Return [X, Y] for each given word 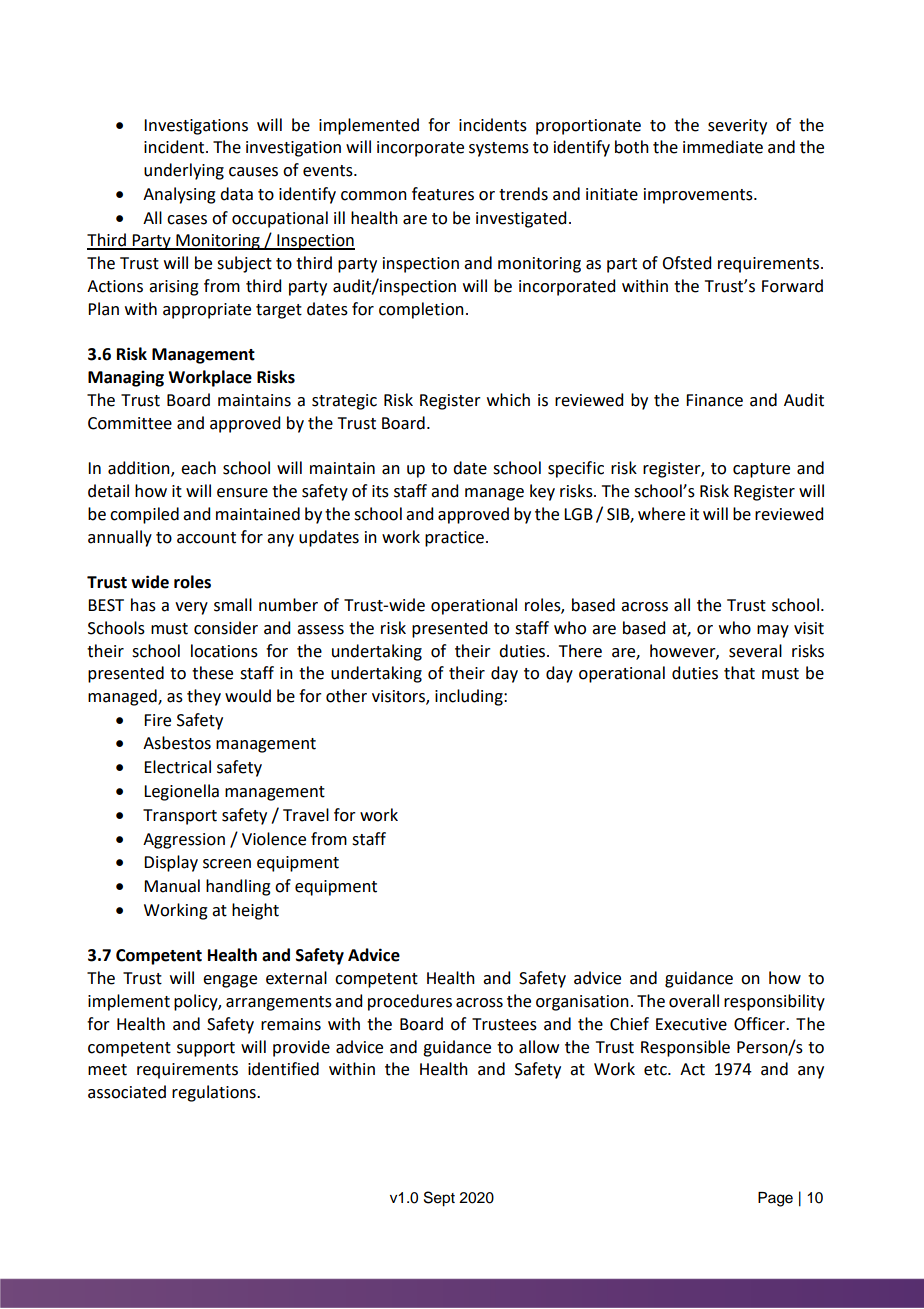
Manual [172, 886]
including [470, 697]
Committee [130, 423]
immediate [723, 147]
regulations [215, 1093]
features [443, 194]
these [212, 673]
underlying [184, 171]
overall [694, 1001]
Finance [714, 400]
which [508, 400]
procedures [410, 1002]
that [739, 673]
